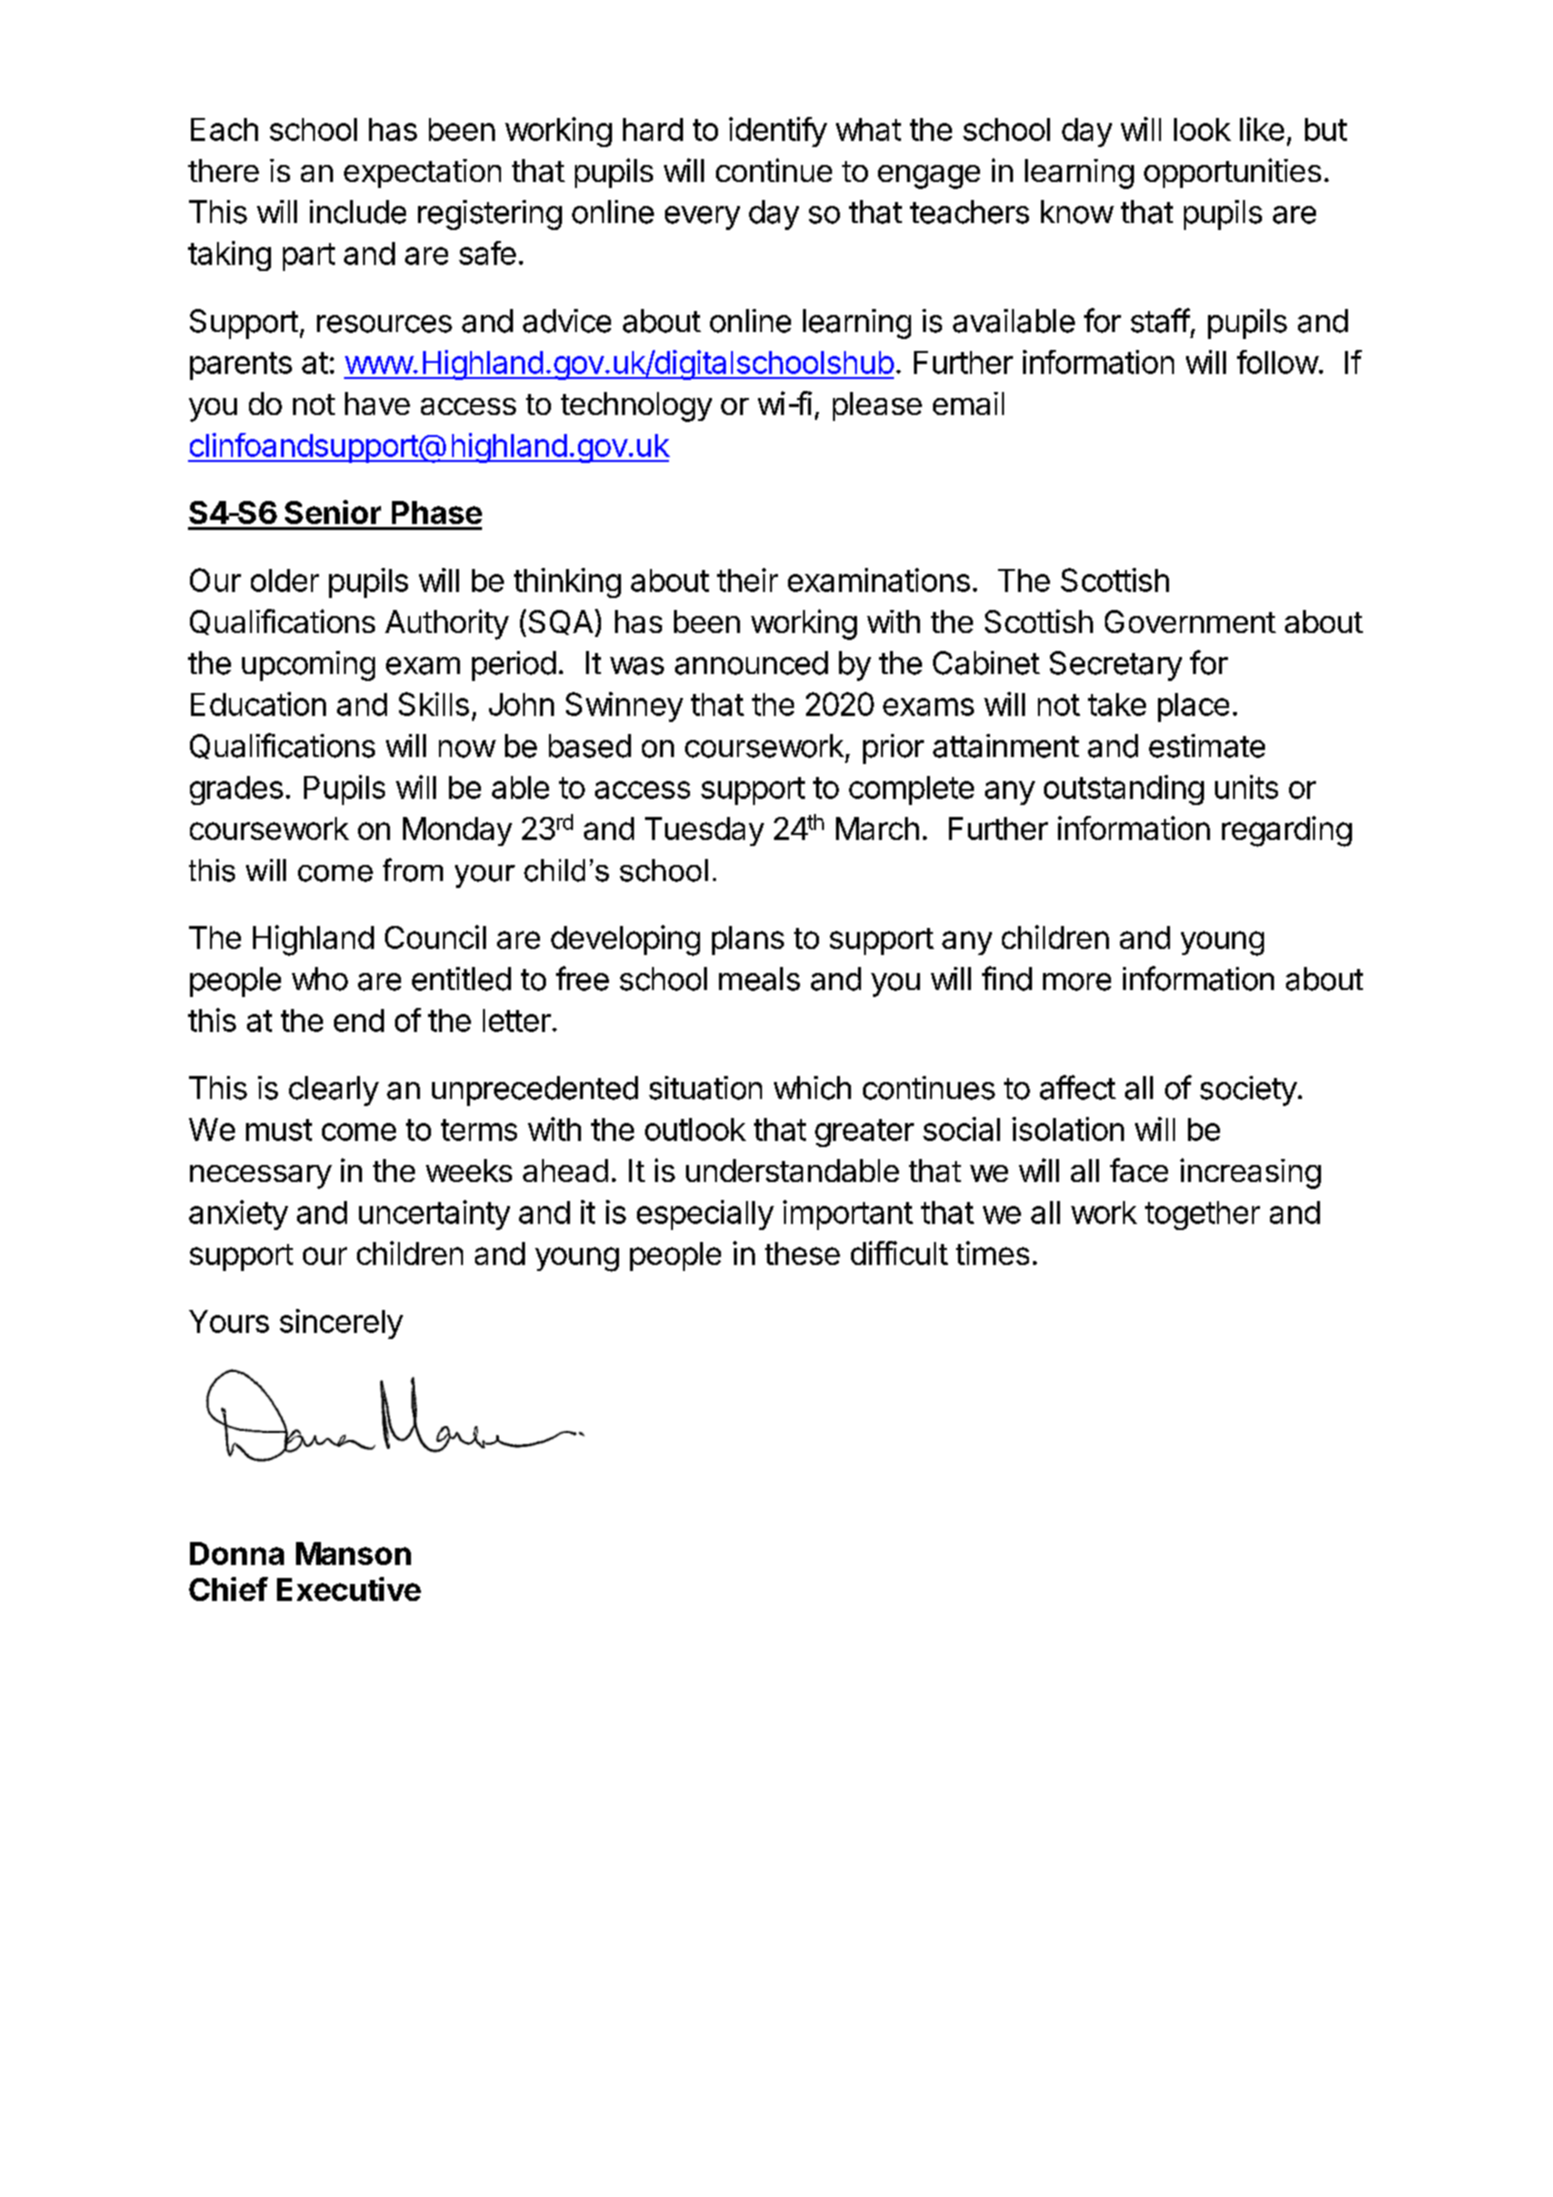  Describe the element at coordinates (353, 1553) in the document. I see `Manson` at that location.
